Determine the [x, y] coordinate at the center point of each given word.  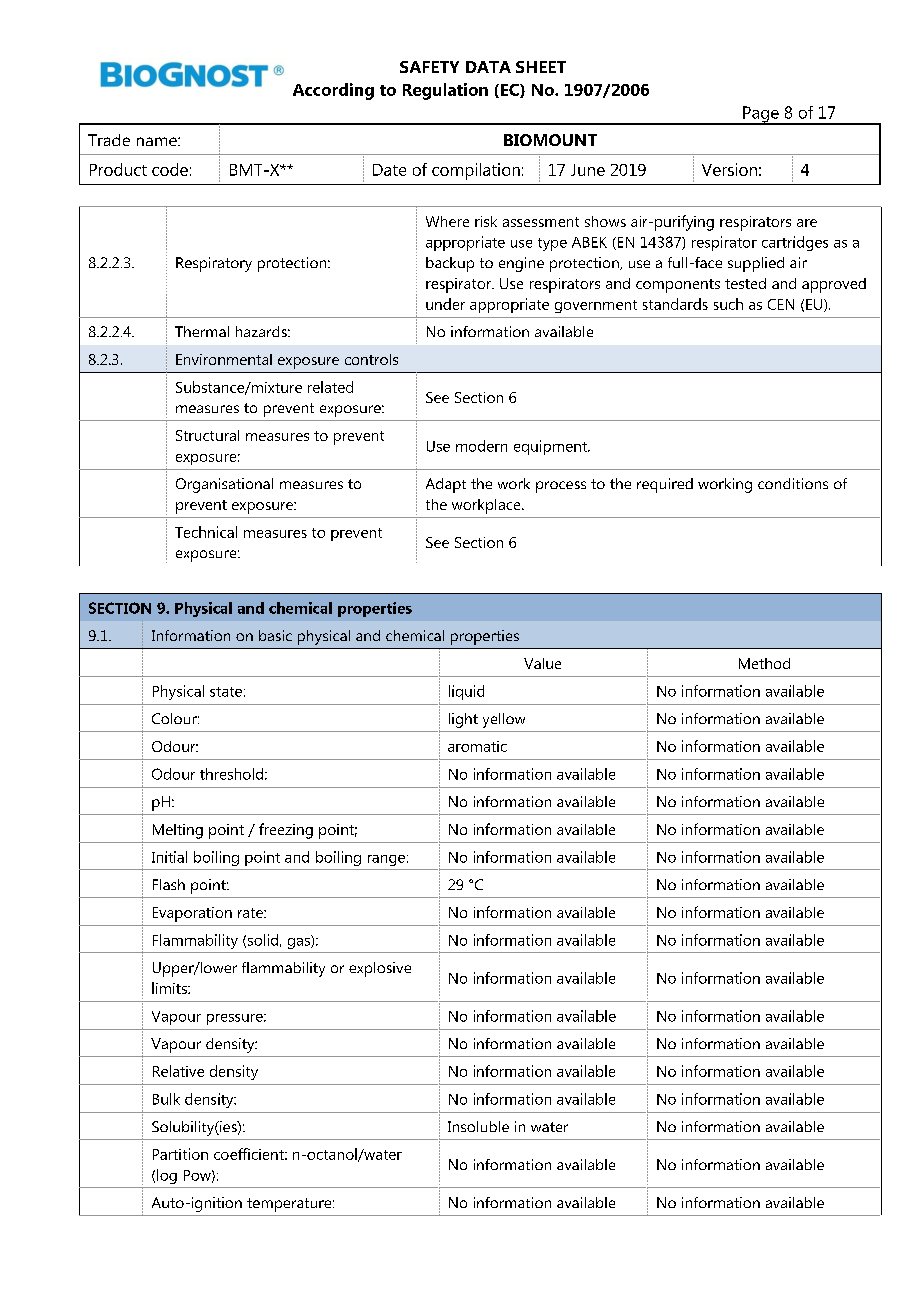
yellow [504, 720]
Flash [169, 884]
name [158, 141]
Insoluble [478, 1126]
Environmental [224, 359]
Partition [180, 1154]
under [445, 304]
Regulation [445, 91]
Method [764, 663]
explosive [380, 969]
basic [275, 635]
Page [761, 115]
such [728, 304]
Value [542, 663]
